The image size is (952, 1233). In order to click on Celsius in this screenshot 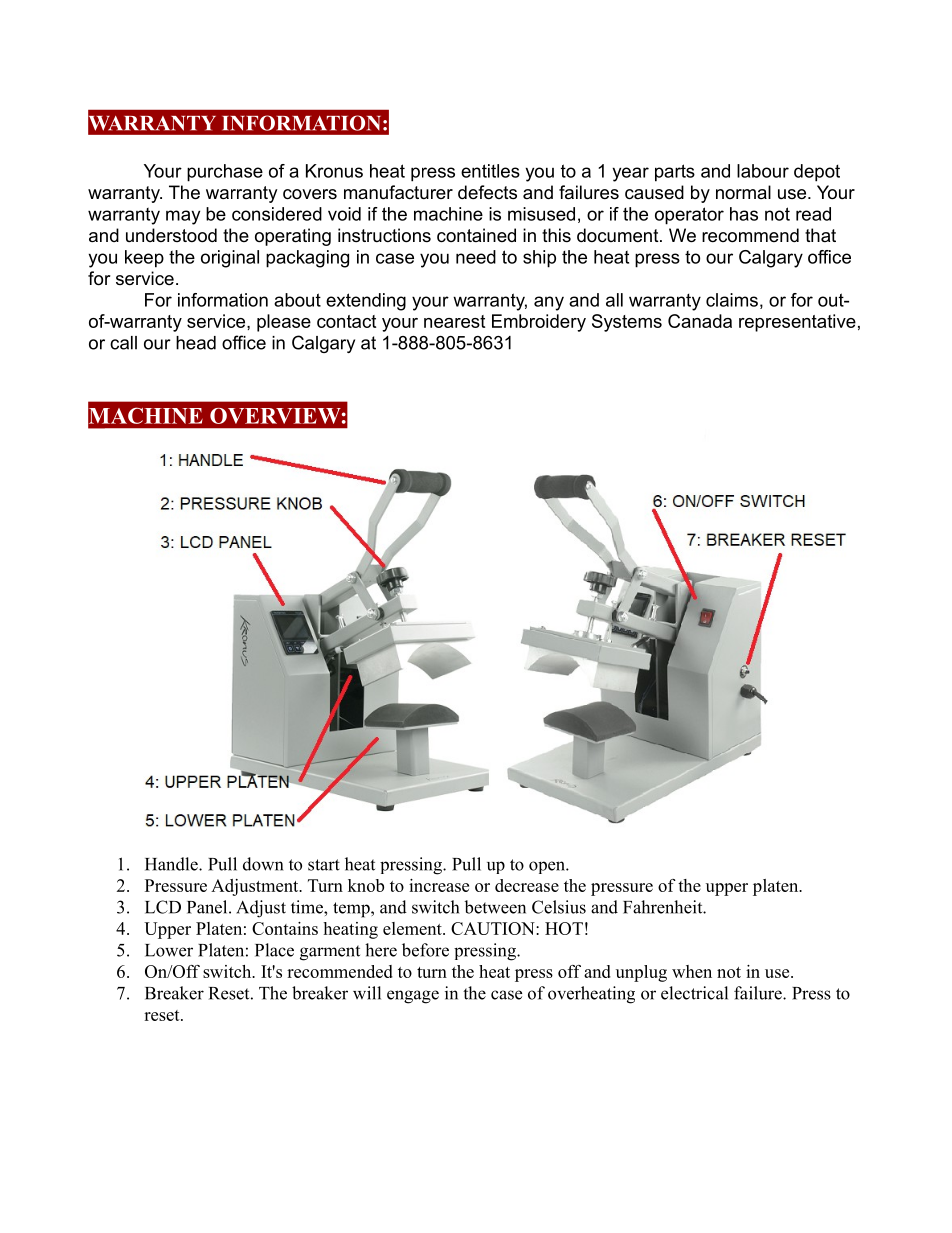, I will do `click(559, 907)`.
